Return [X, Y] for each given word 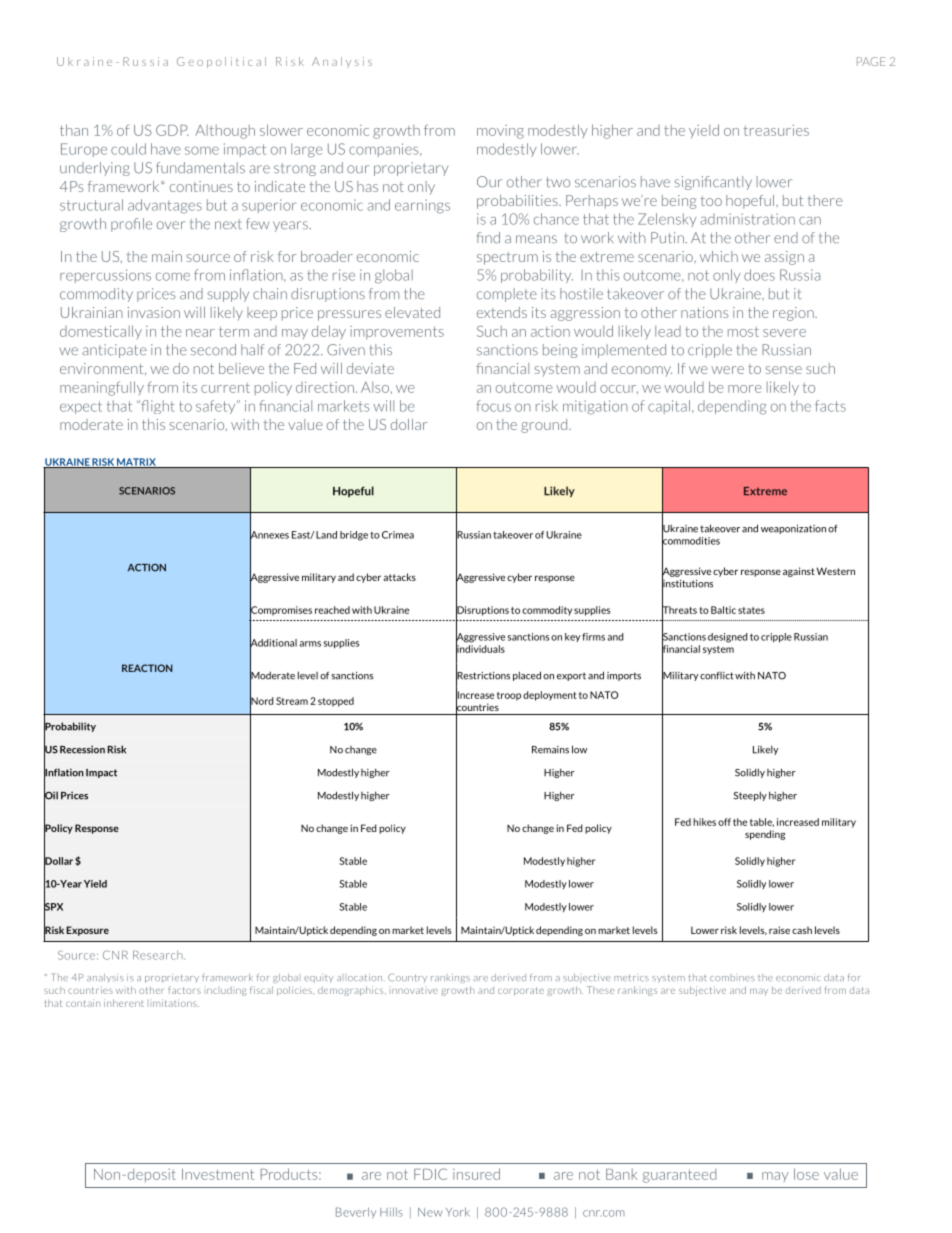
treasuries [776, 130]
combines [732, 977]
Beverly [356, 1213]
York [458, 1212]
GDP [172, 130]
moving [500, 132]
